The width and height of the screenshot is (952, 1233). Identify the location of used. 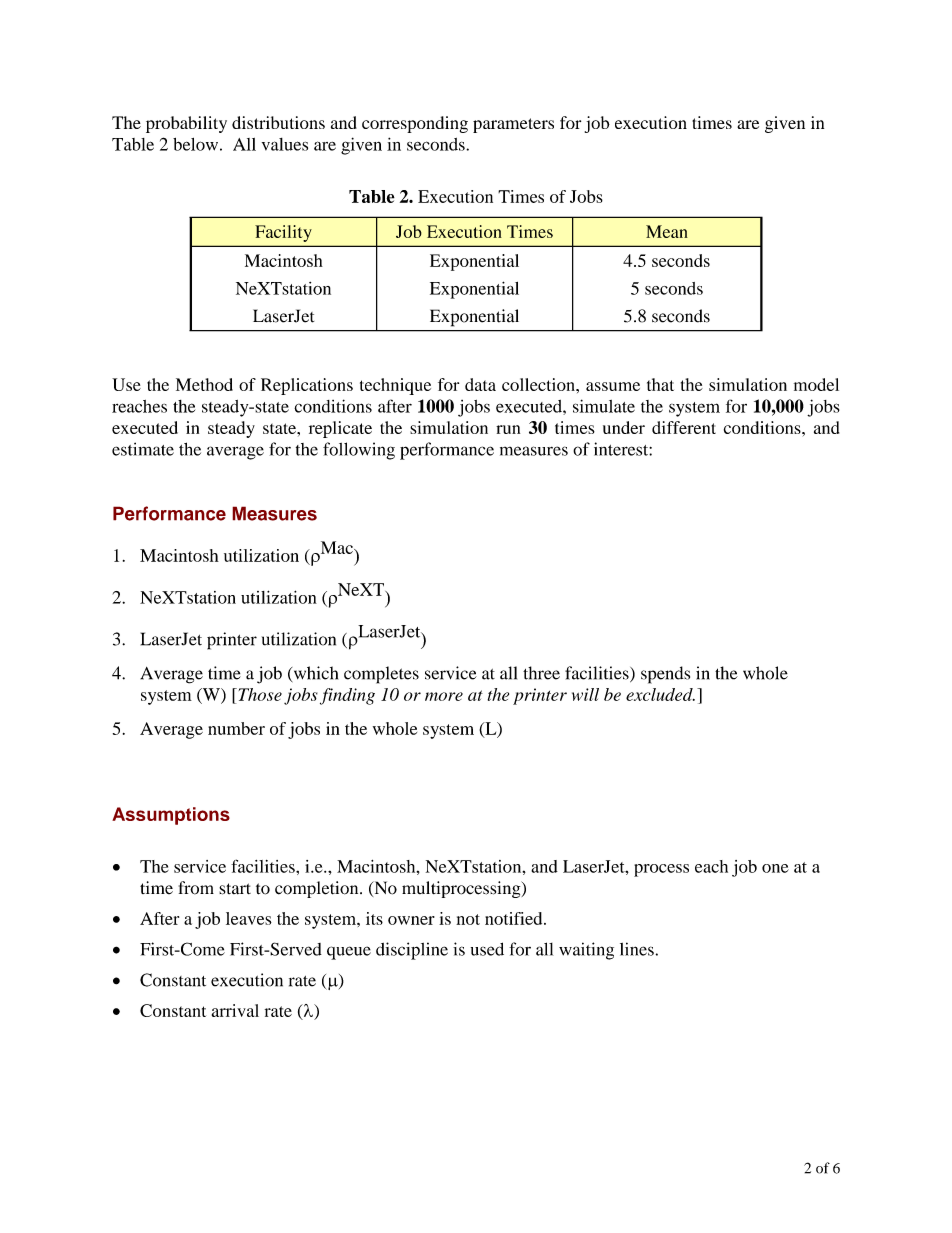
(487, 949).
